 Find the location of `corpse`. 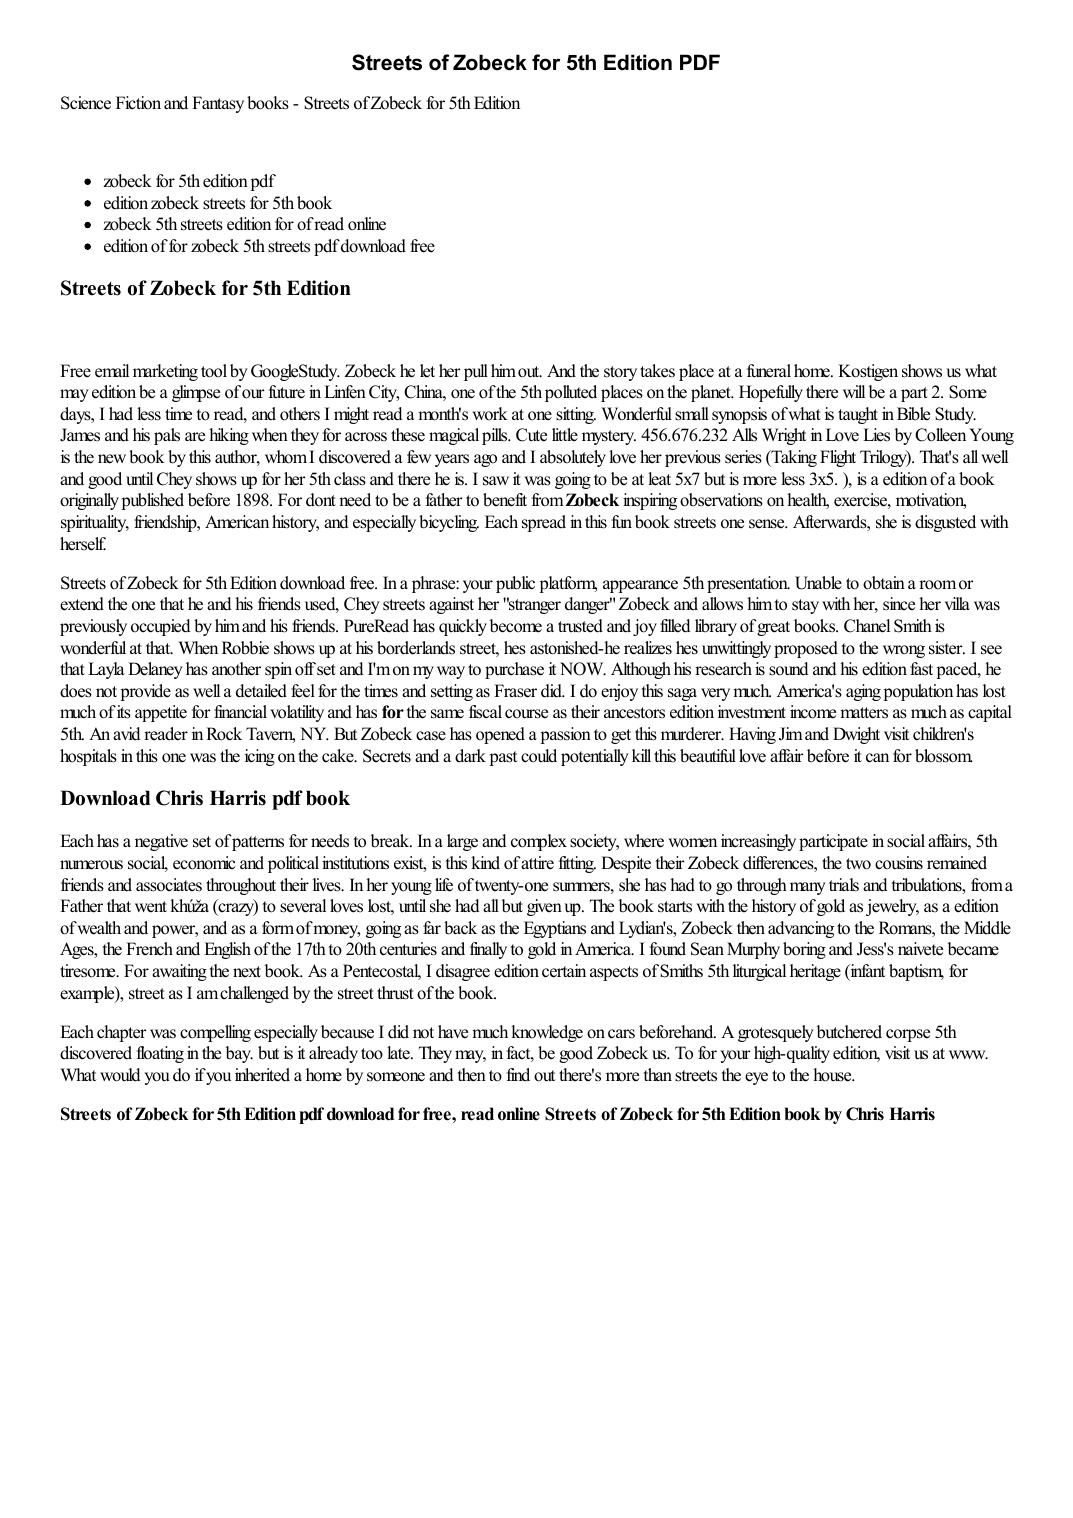

corpse is located at coordinates (908, 1035).
